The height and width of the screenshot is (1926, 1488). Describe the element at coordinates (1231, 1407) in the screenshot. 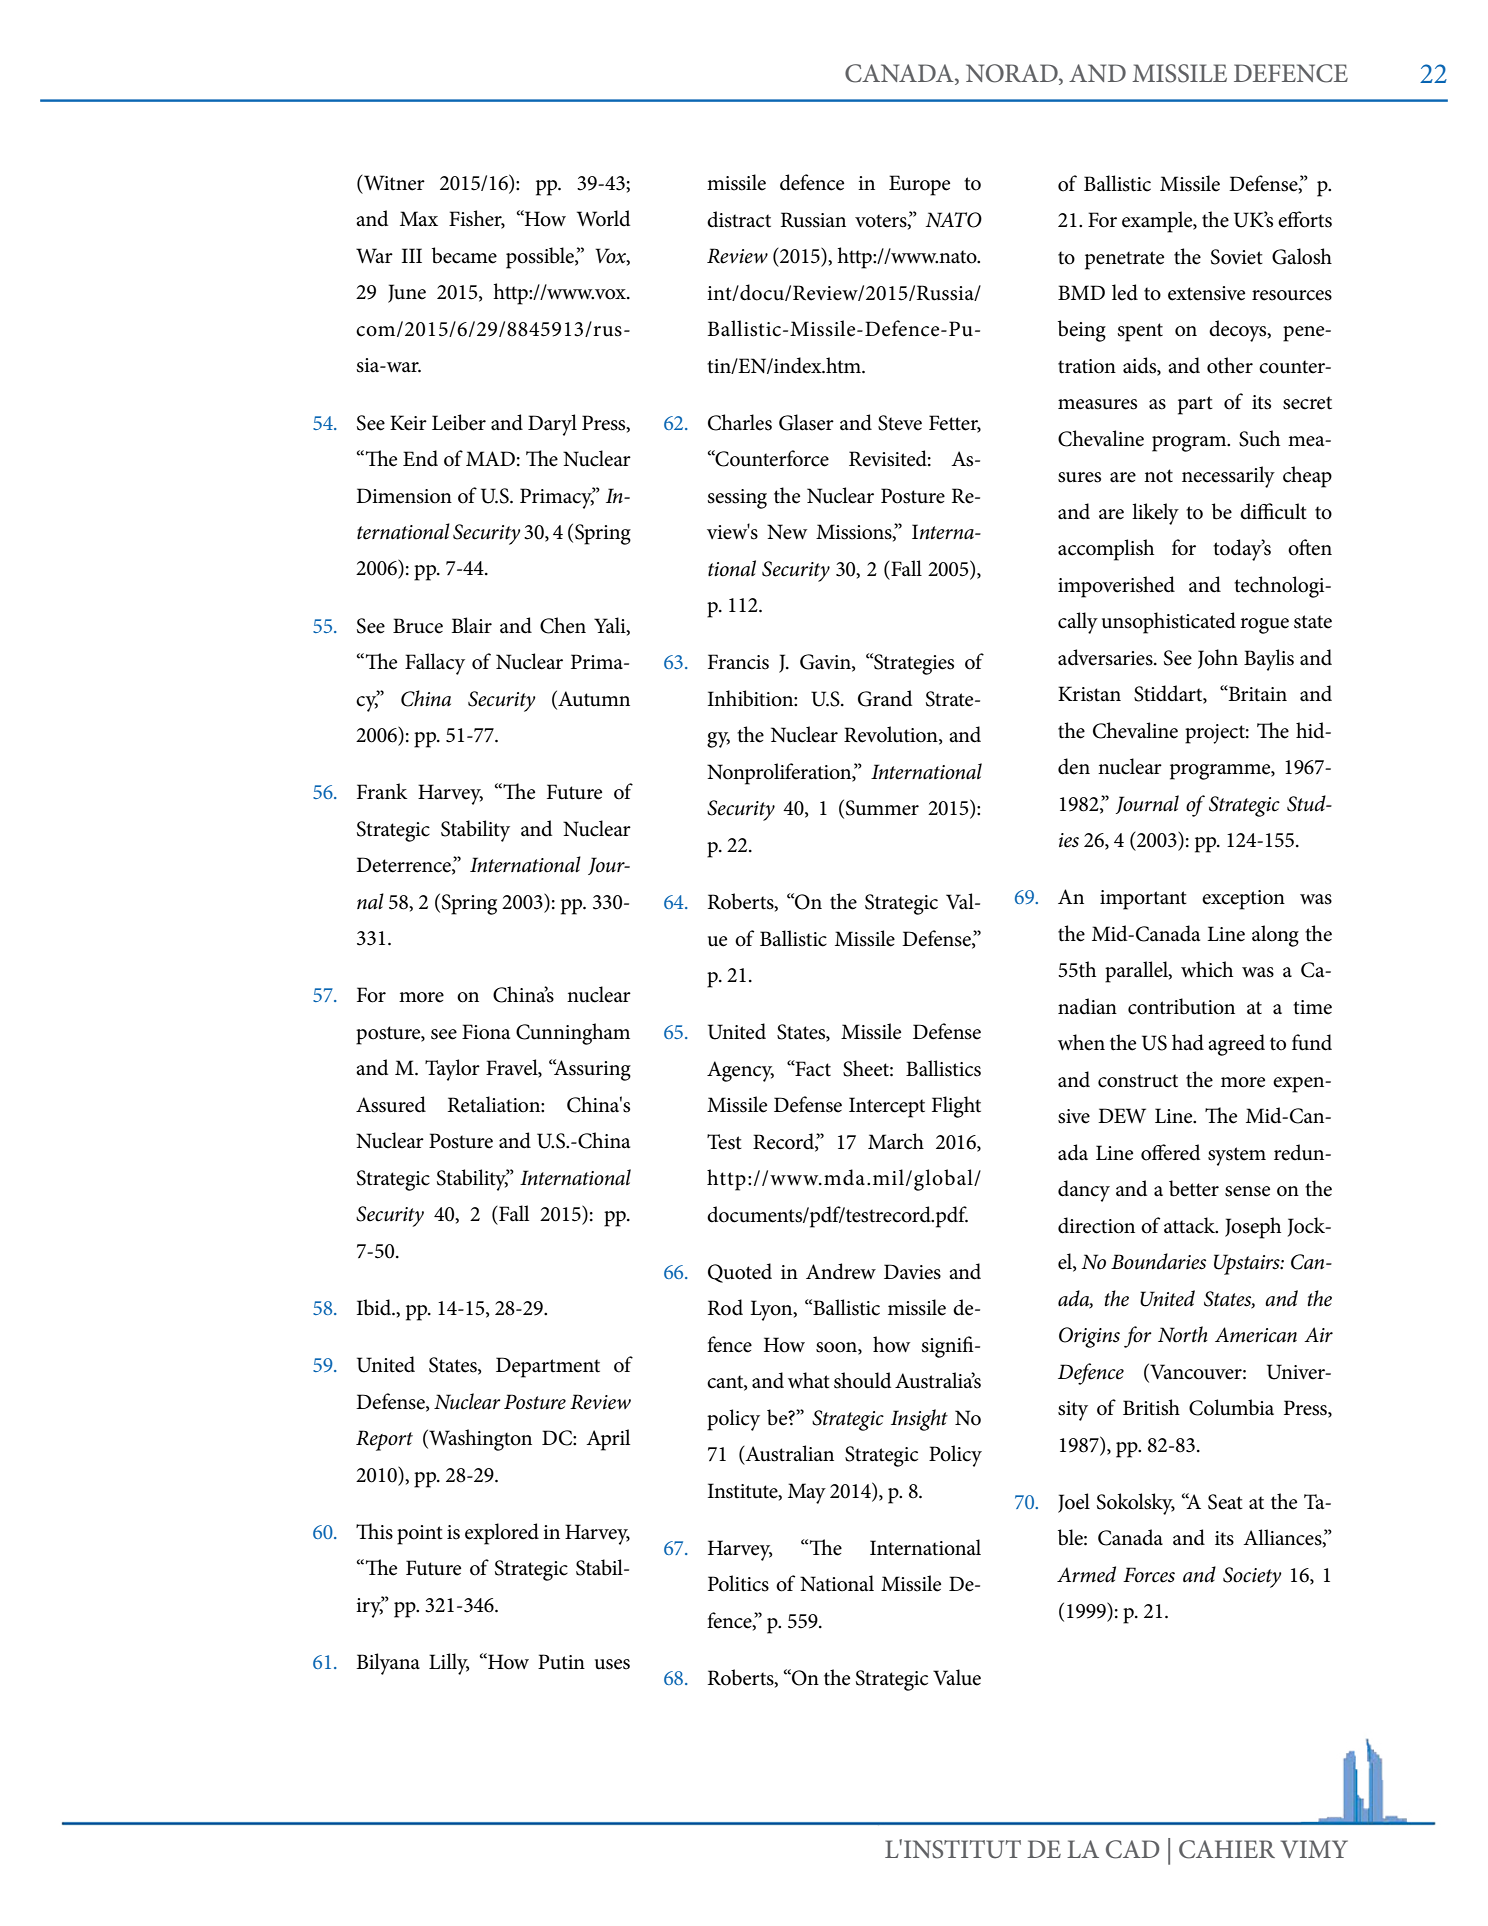

I see `Columbia` at that location.
